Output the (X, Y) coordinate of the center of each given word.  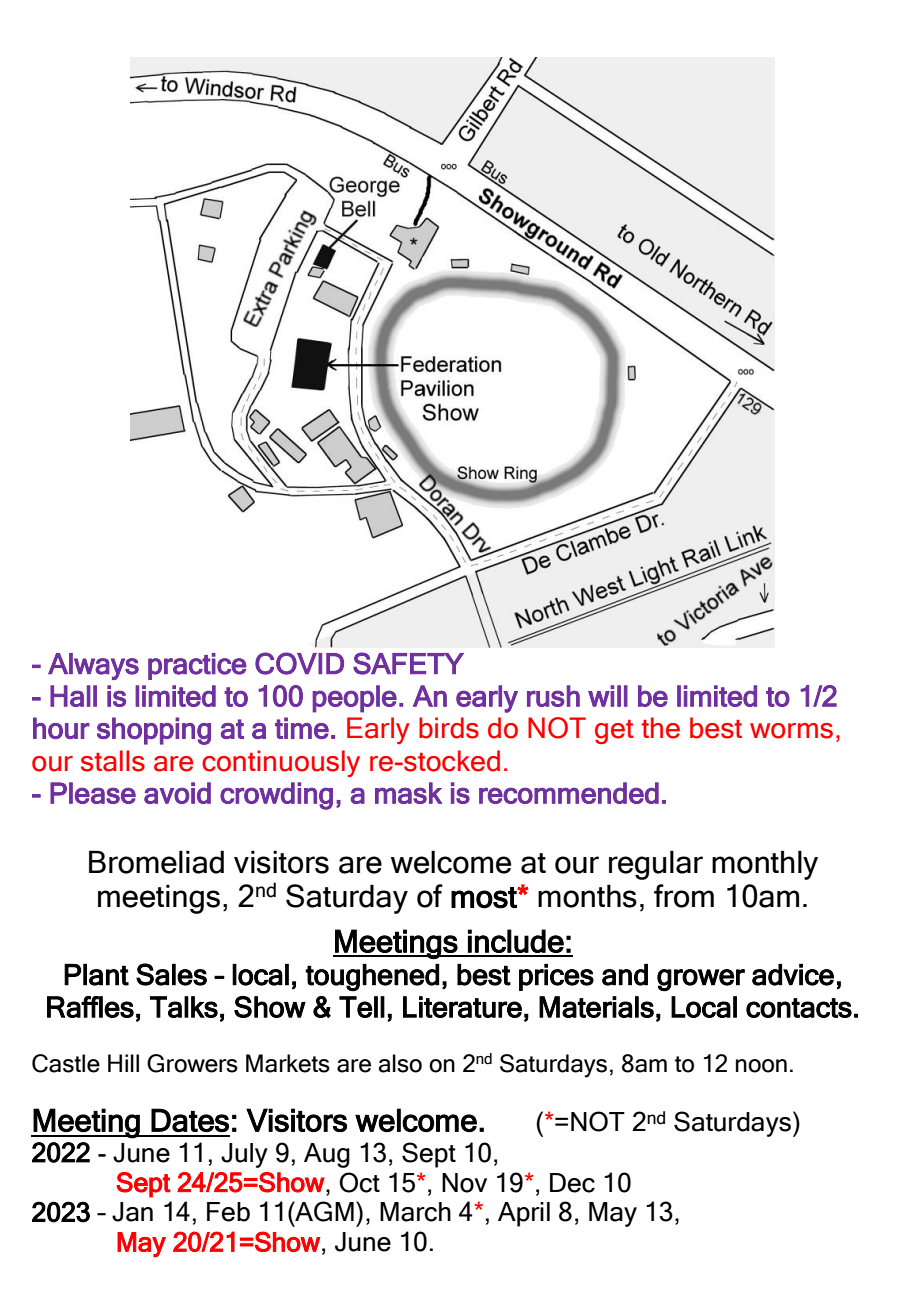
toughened (372, 977)
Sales (171, 974)
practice (197, 666)
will (608, 696)
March (415, 1212)
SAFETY (408, 663)
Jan (132, 1212)
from (684, 896)
